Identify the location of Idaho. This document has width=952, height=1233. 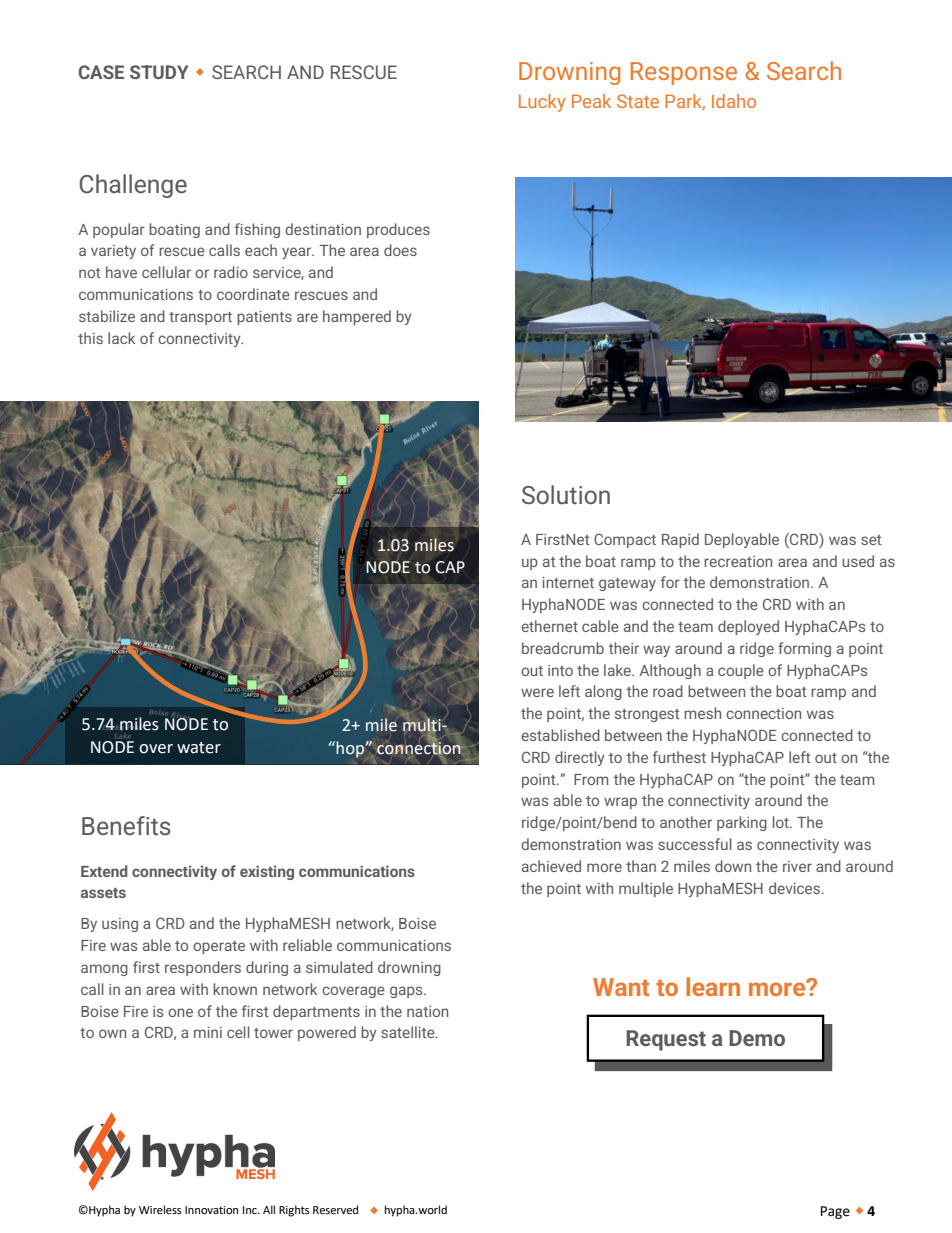
(734, 101).
